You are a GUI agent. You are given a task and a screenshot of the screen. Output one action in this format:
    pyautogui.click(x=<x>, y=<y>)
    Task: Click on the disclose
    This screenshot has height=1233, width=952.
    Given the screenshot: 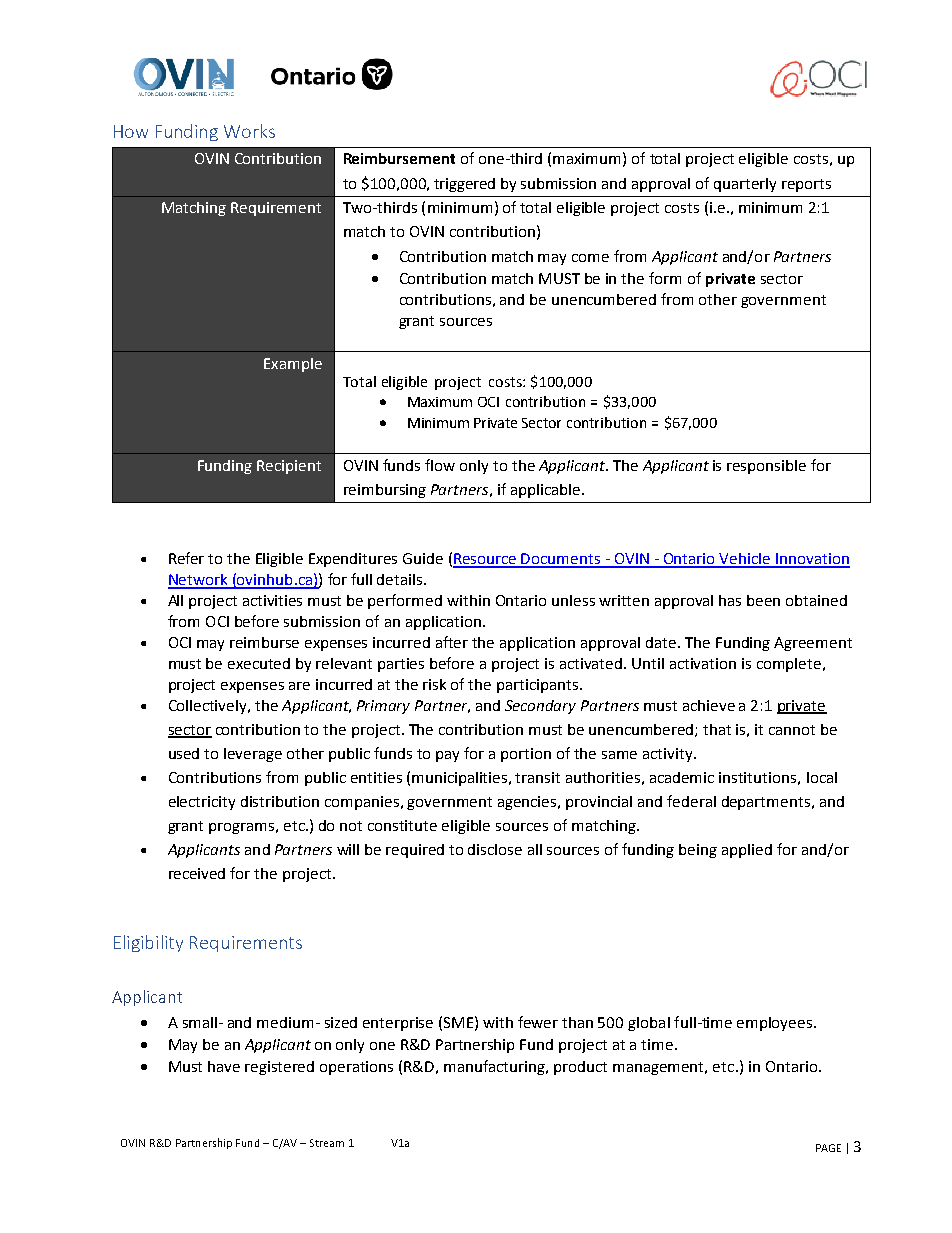 What is the action you would take?
    pyautogui.click(x=495, y=849)
